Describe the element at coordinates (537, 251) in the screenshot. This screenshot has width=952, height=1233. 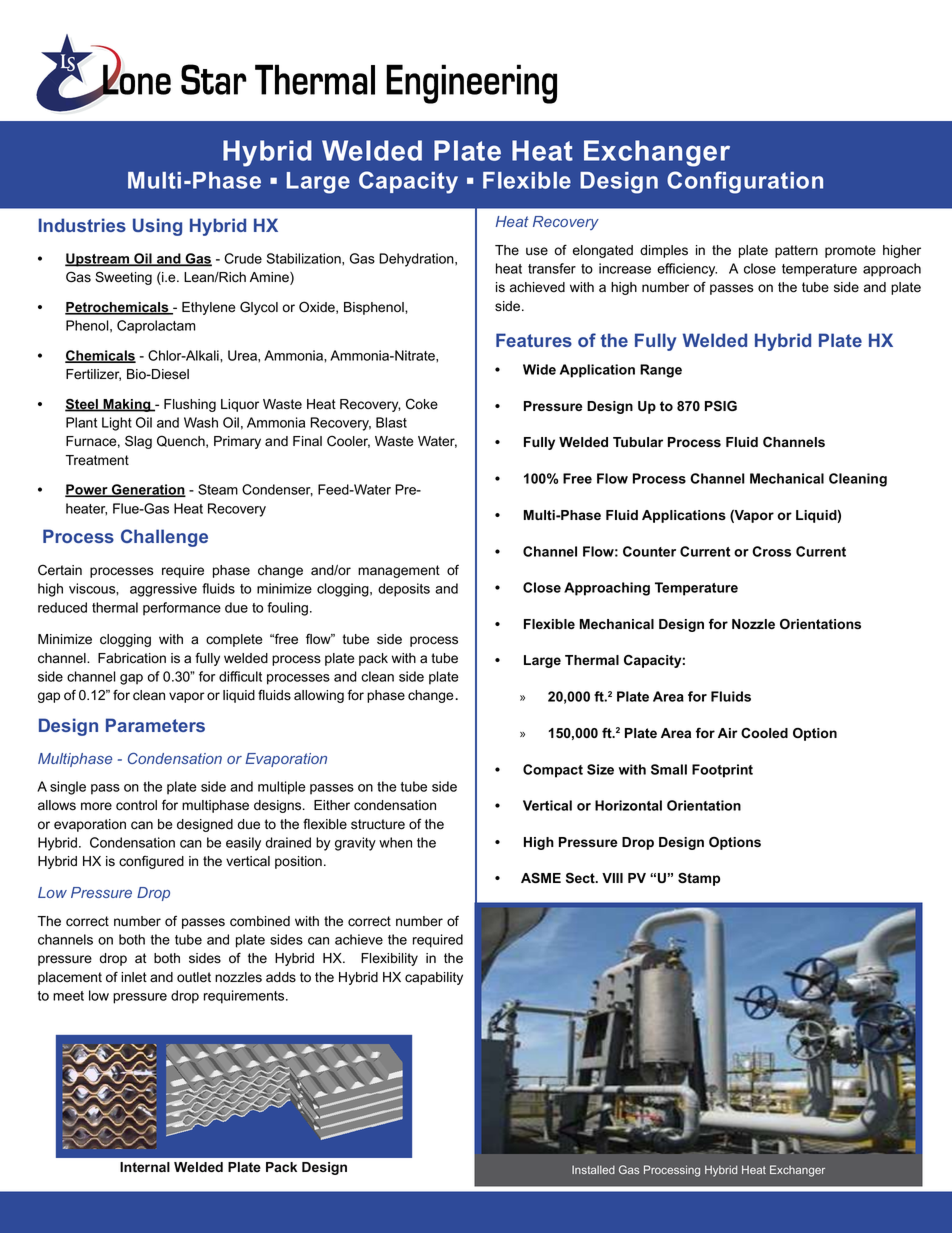
I see `use` at that location.
